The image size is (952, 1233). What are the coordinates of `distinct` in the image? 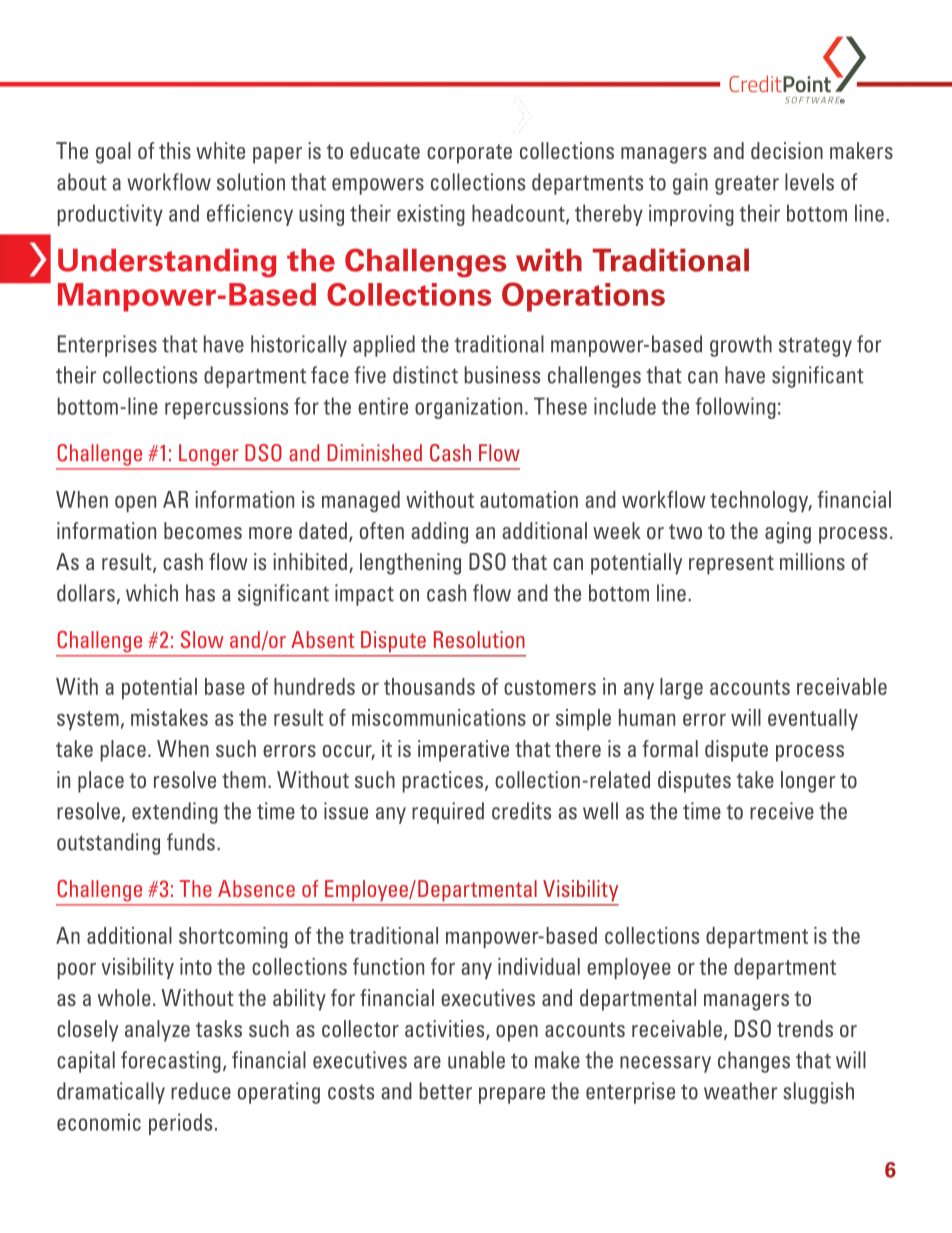 It's located at (425, 375).
